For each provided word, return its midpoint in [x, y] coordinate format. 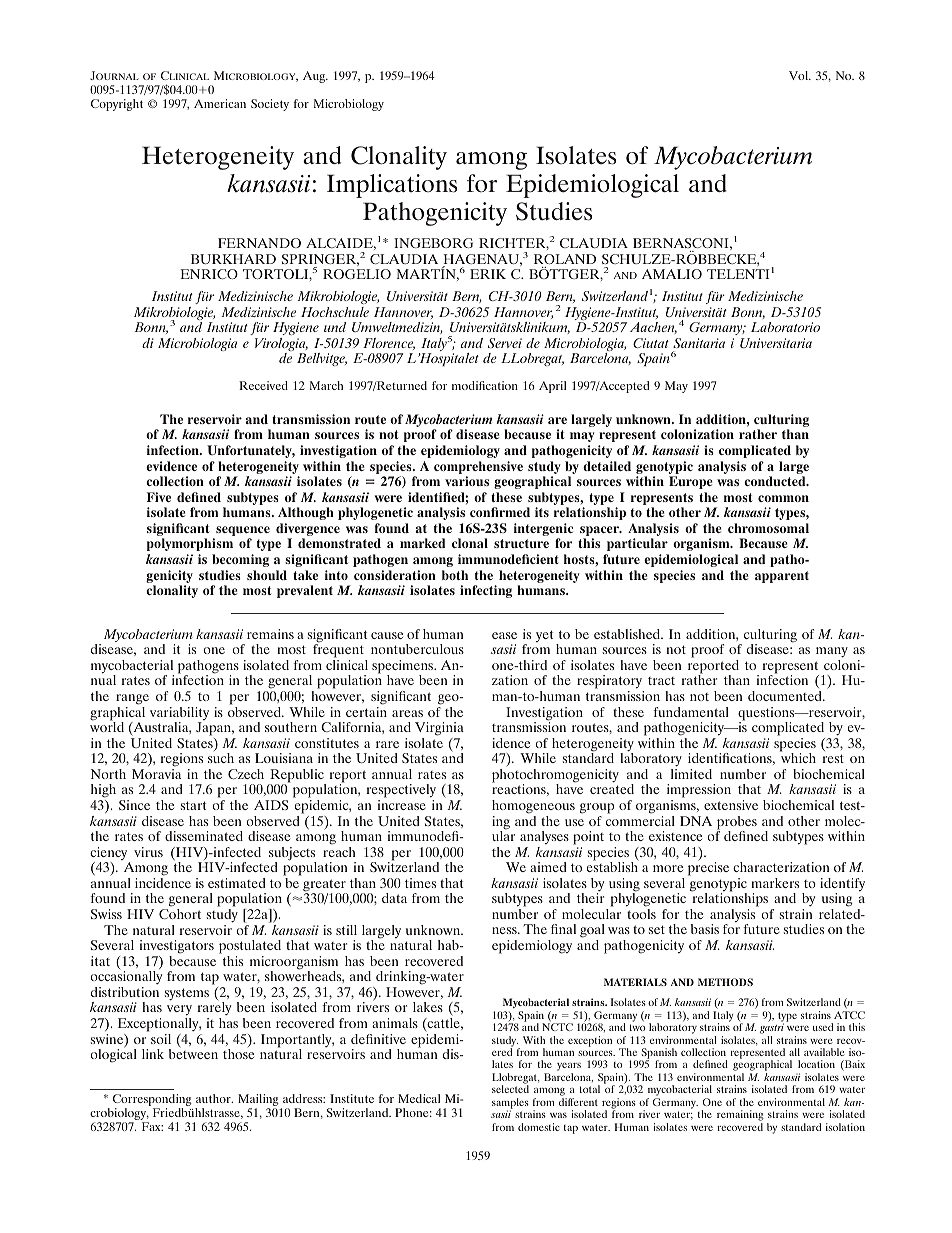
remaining [740, 1117]
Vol [800, 75]
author [214, 1098]
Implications [392, 186]
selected [510, 1089]
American [220, 103]
